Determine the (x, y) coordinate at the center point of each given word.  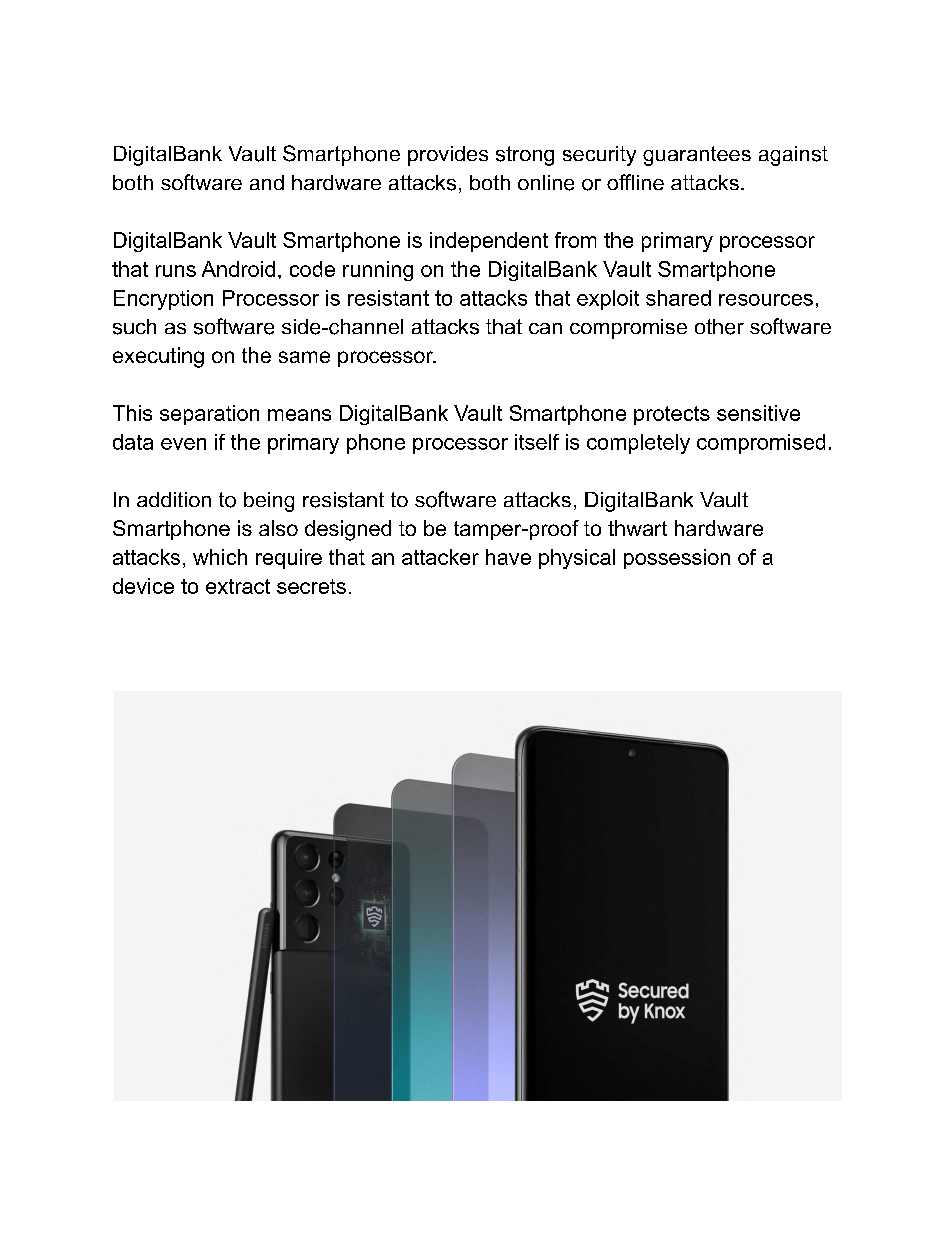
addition (174, 499)
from (575, 240)
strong (525, 156)
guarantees (697, 156)
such (134, 327)
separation (209, 415)
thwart (637, 528)
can (545, 328)
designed (348, 530)
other (719, 327)
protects (672, 415)
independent (489, 242)
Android (238, 269)
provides (448, 156)
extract (238, 586)
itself (537, 442)
